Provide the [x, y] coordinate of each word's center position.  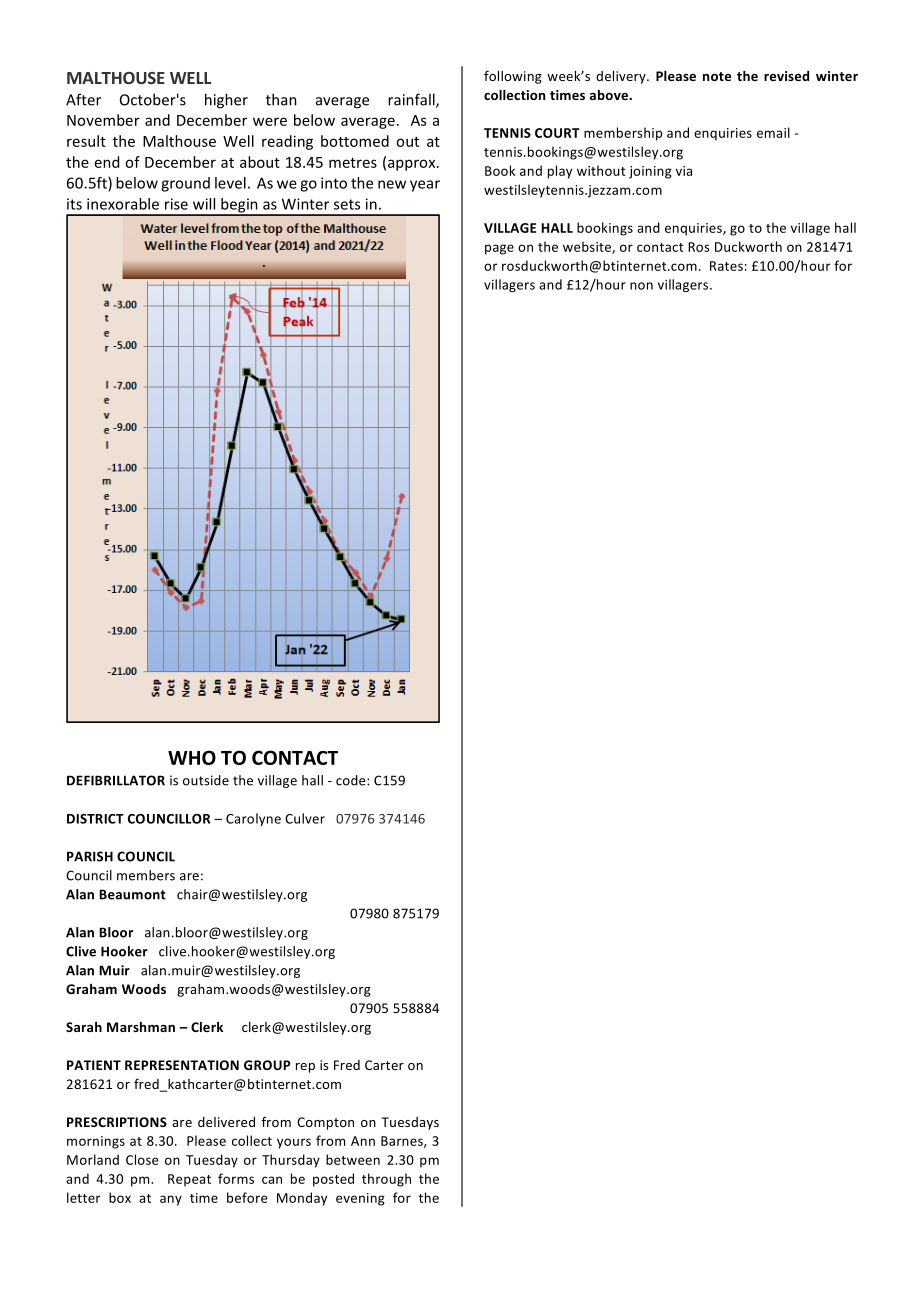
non [641, 286]
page [499, 249]
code [352, 780]
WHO [192, 757]
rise [176, 204]
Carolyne [253, 819]
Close [142, 1159]
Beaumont [132, 894]
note [717, 76]
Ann [363, 1141]
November [103, 120]
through [386, 1180]
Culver [305, 818]
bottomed [355, 141]
